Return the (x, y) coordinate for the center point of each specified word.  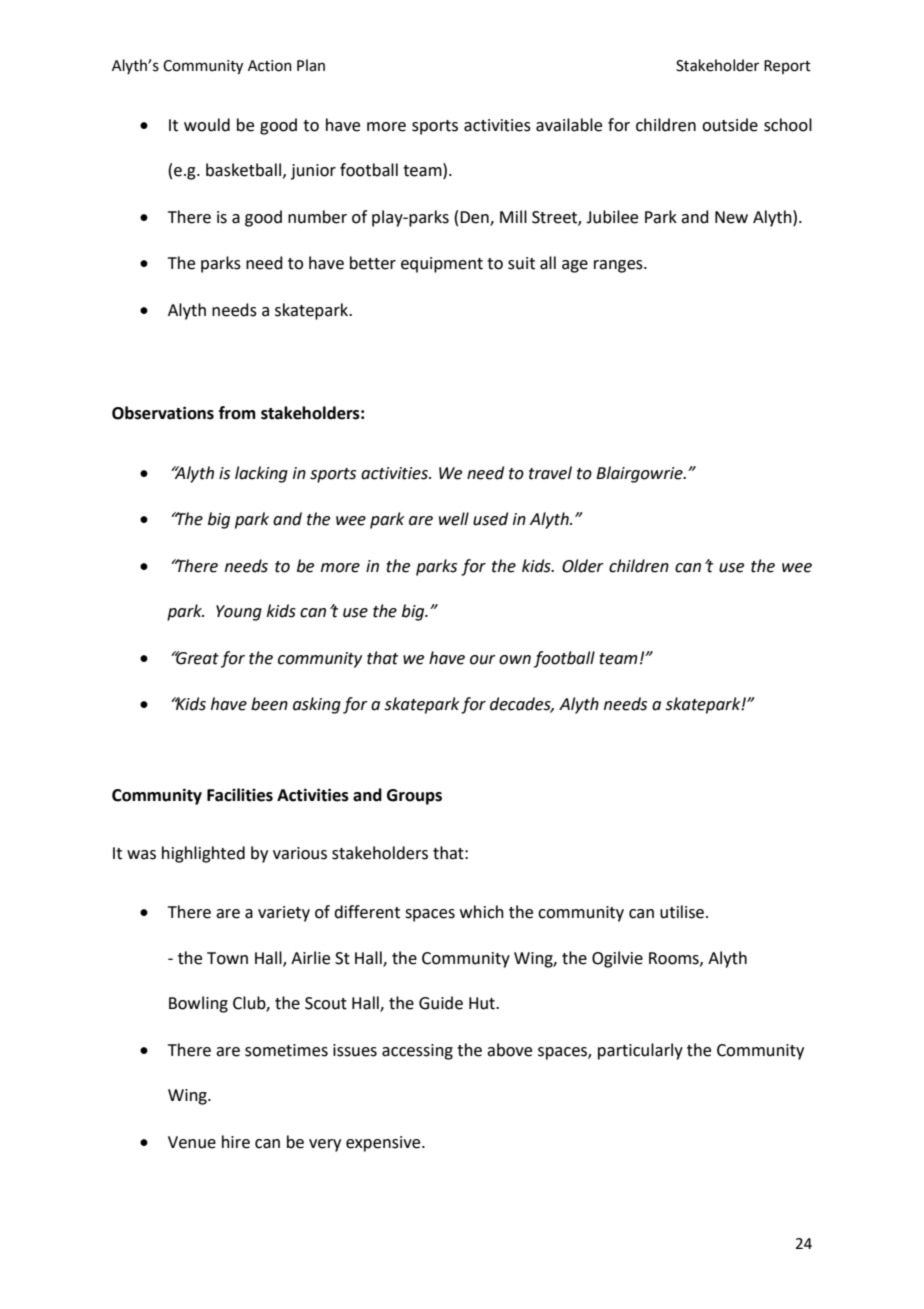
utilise (683, 912)
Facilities (240, 795)
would (207, 125)
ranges (619, 266)
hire (236, 1142)
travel (550, 473)
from (237, 413)
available (569, 125)
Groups (414, 797)
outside (730, 125)
